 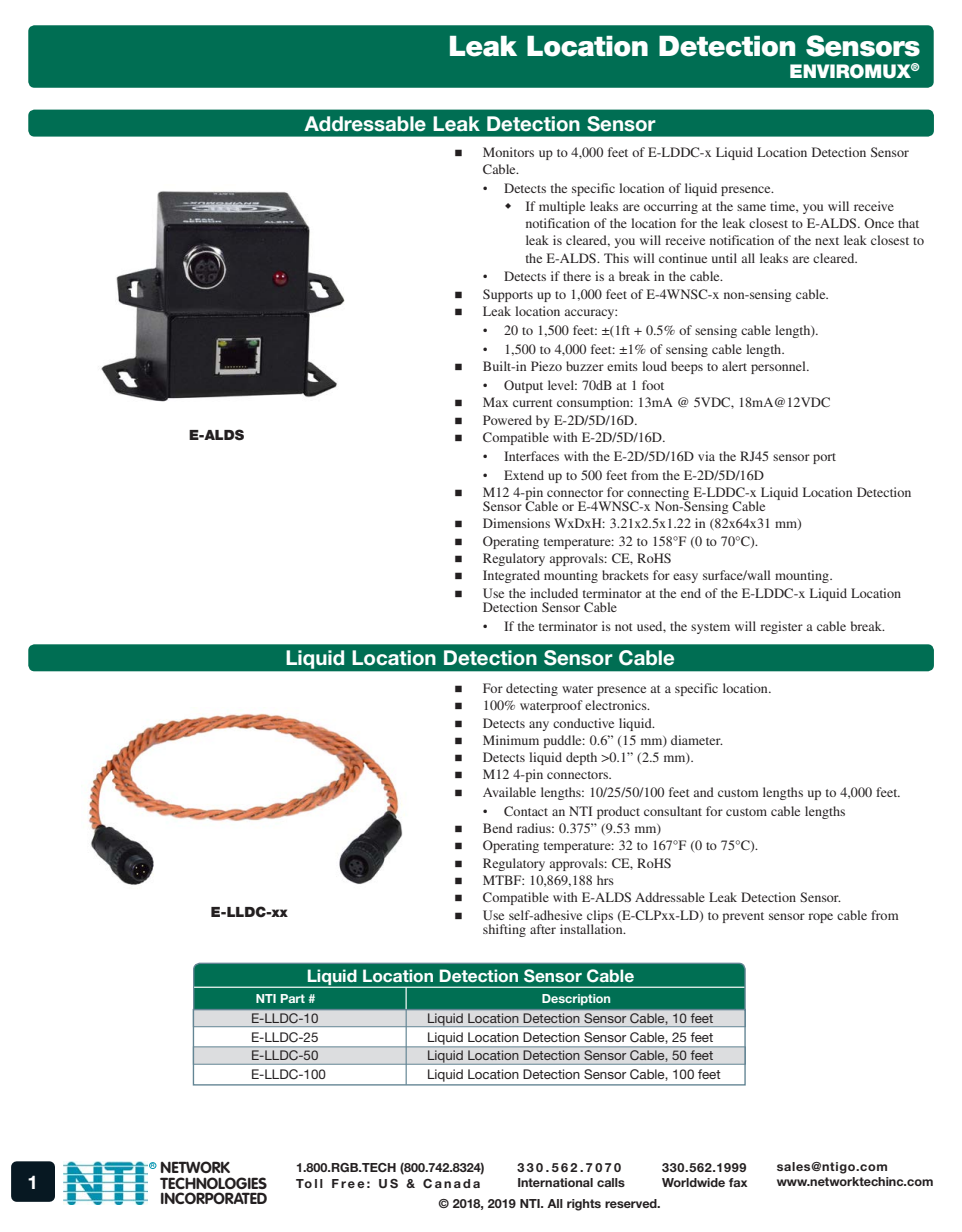 I want to click on Dimensions, so click(x=516, y=523).
